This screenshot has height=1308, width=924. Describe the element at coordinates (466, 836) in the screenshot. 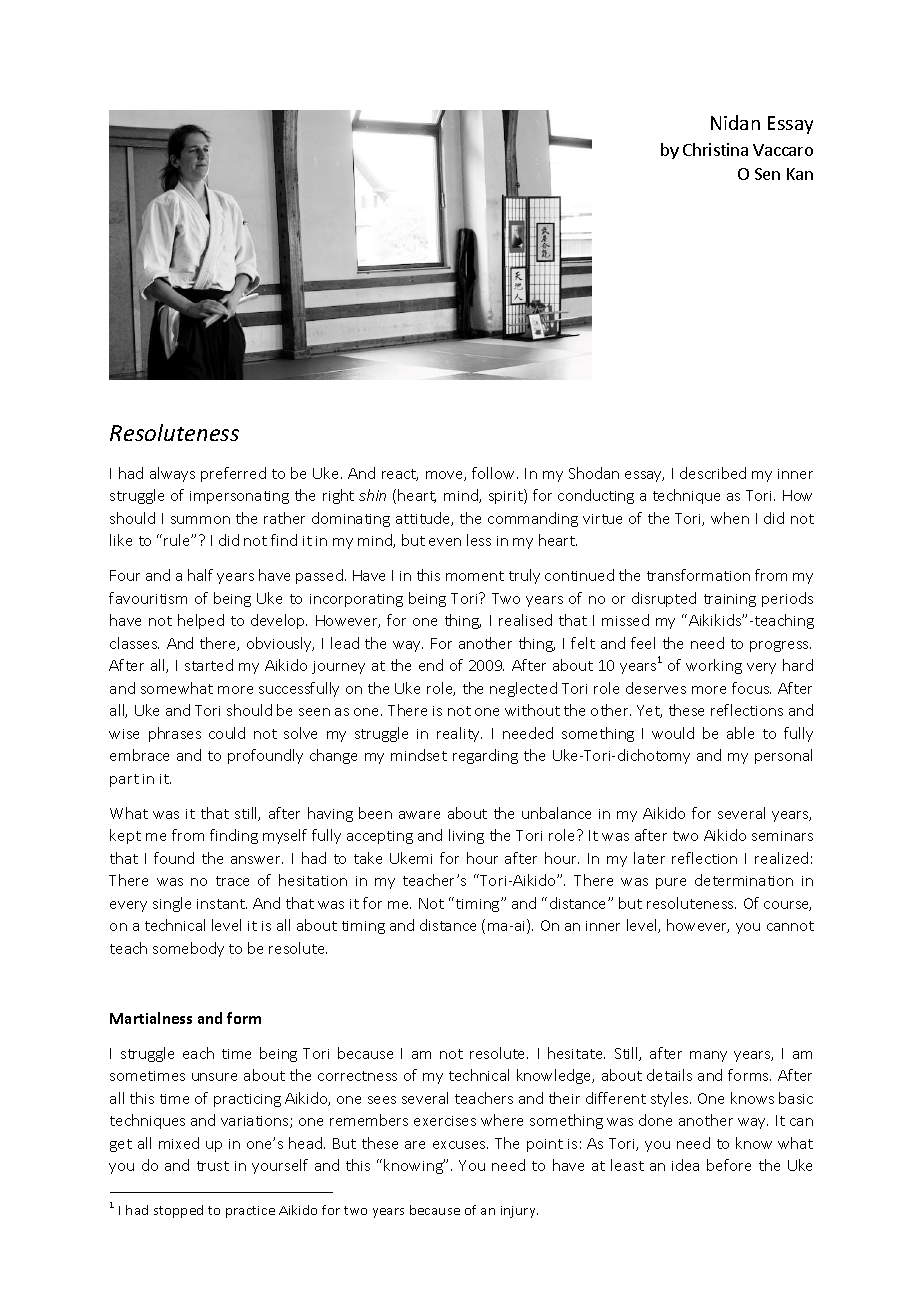

I see `living` at that location.
